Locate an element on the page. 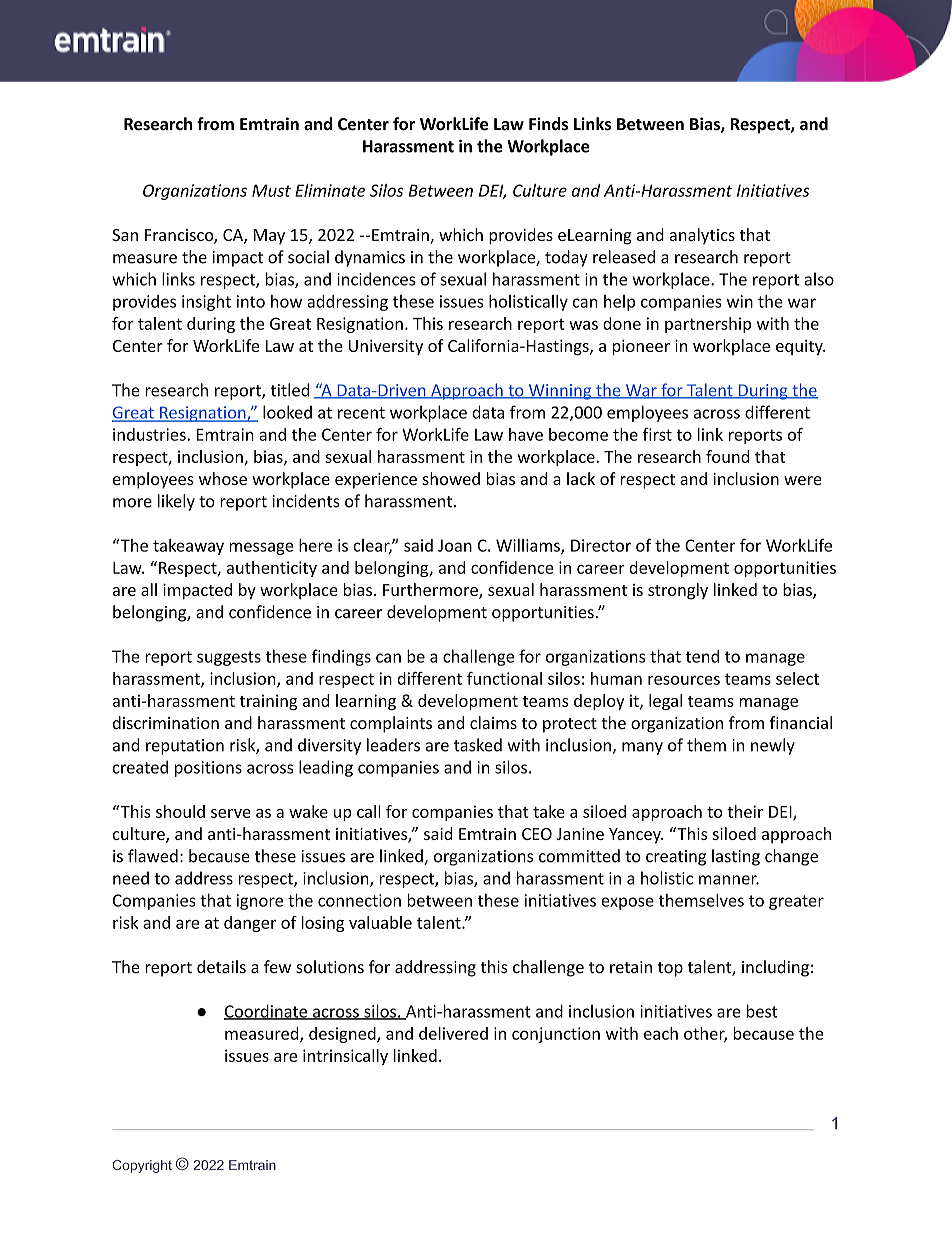 Image resolution: width=952 pixels, height=1233 pixels. analytics is located at coordinates (702, 236).
